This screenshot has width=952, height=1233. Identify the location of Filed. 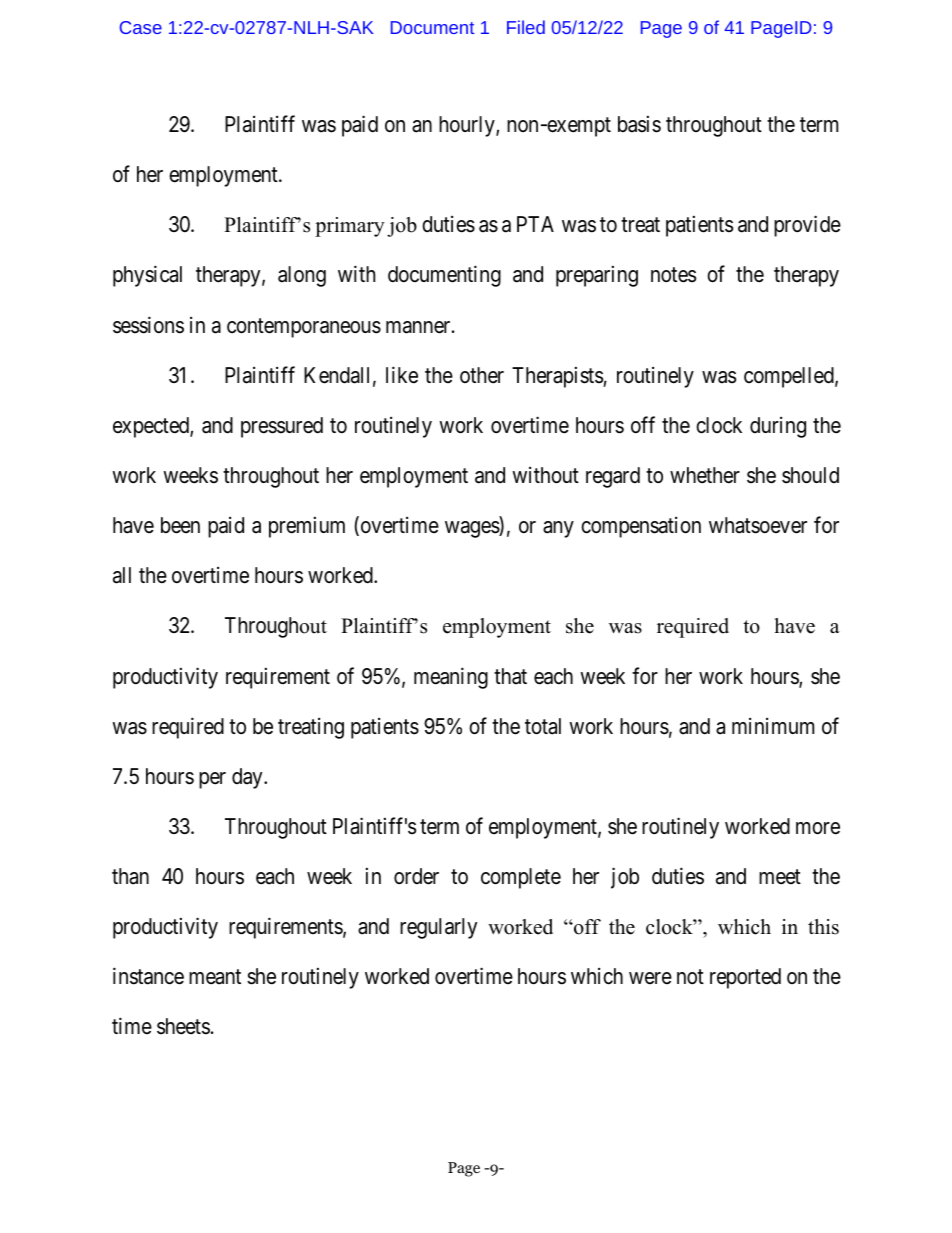
(526, 27).
